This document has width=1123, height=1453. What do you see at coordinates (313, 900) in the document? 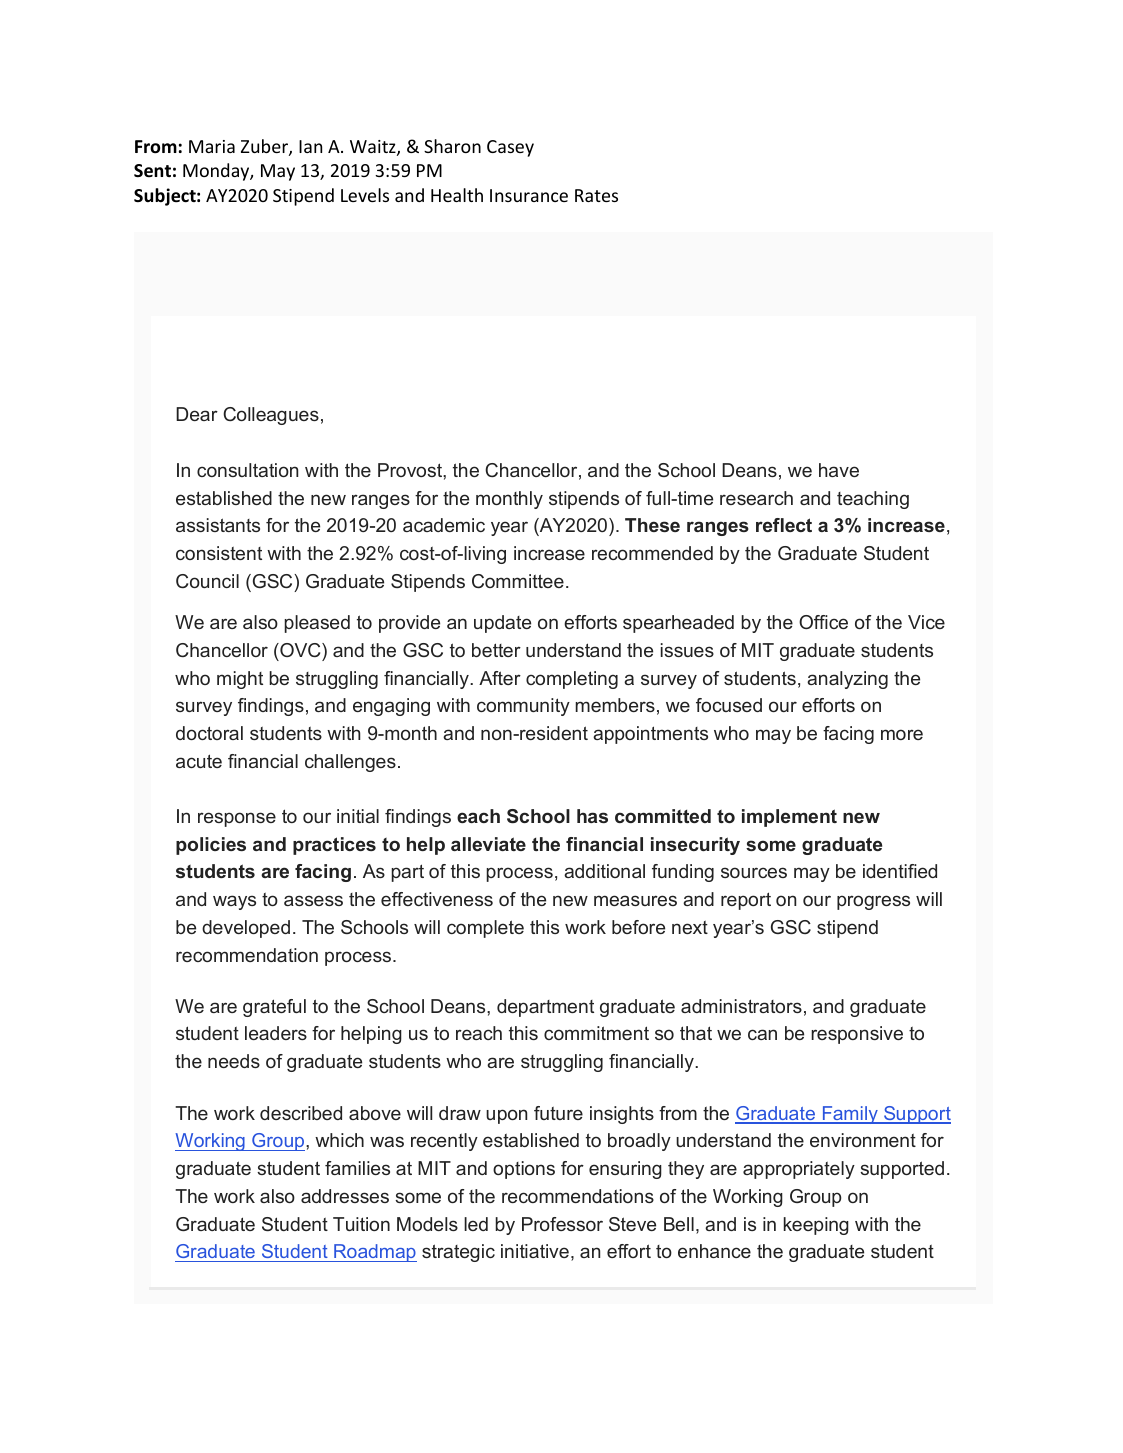
I see `assess` at bounding box center [313, 900].
